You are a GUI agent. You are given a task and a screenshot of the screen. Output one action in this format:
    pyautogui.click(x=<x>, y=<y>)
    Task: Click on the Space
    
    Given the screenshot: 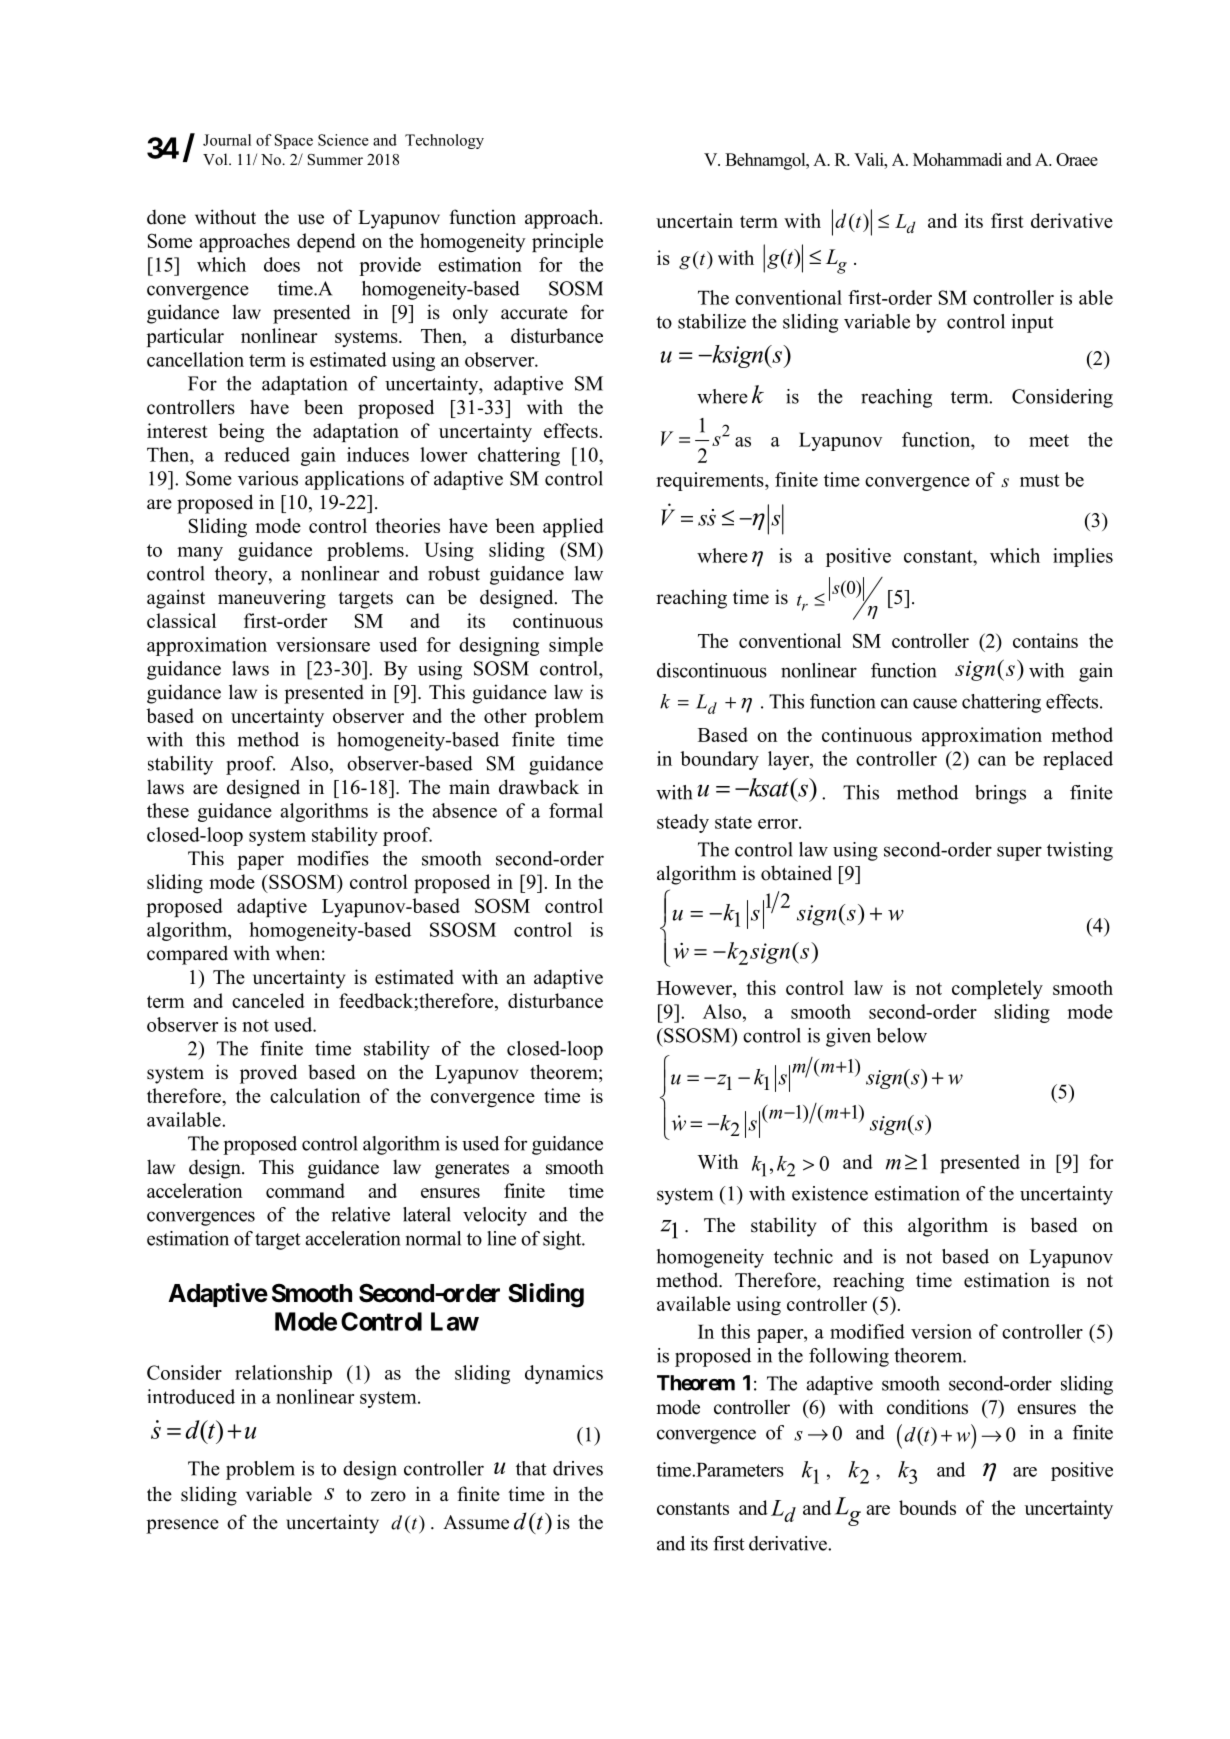 What is the action you would take?
    pyautogui.click(x=294, y=141)
